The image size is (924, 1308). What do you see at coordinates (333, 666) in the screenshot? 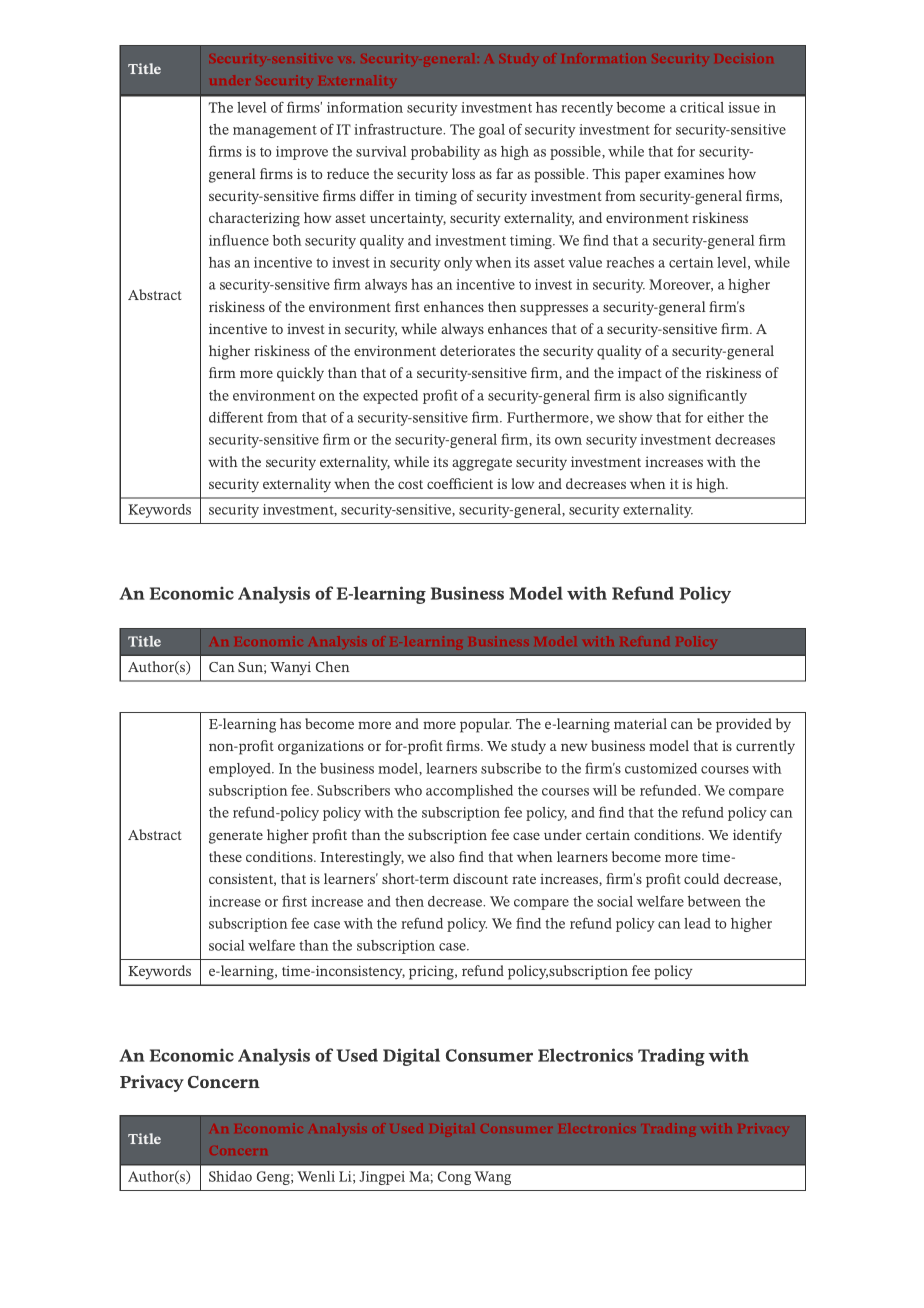
I see `Chen` at bounding box center [333, 666].
